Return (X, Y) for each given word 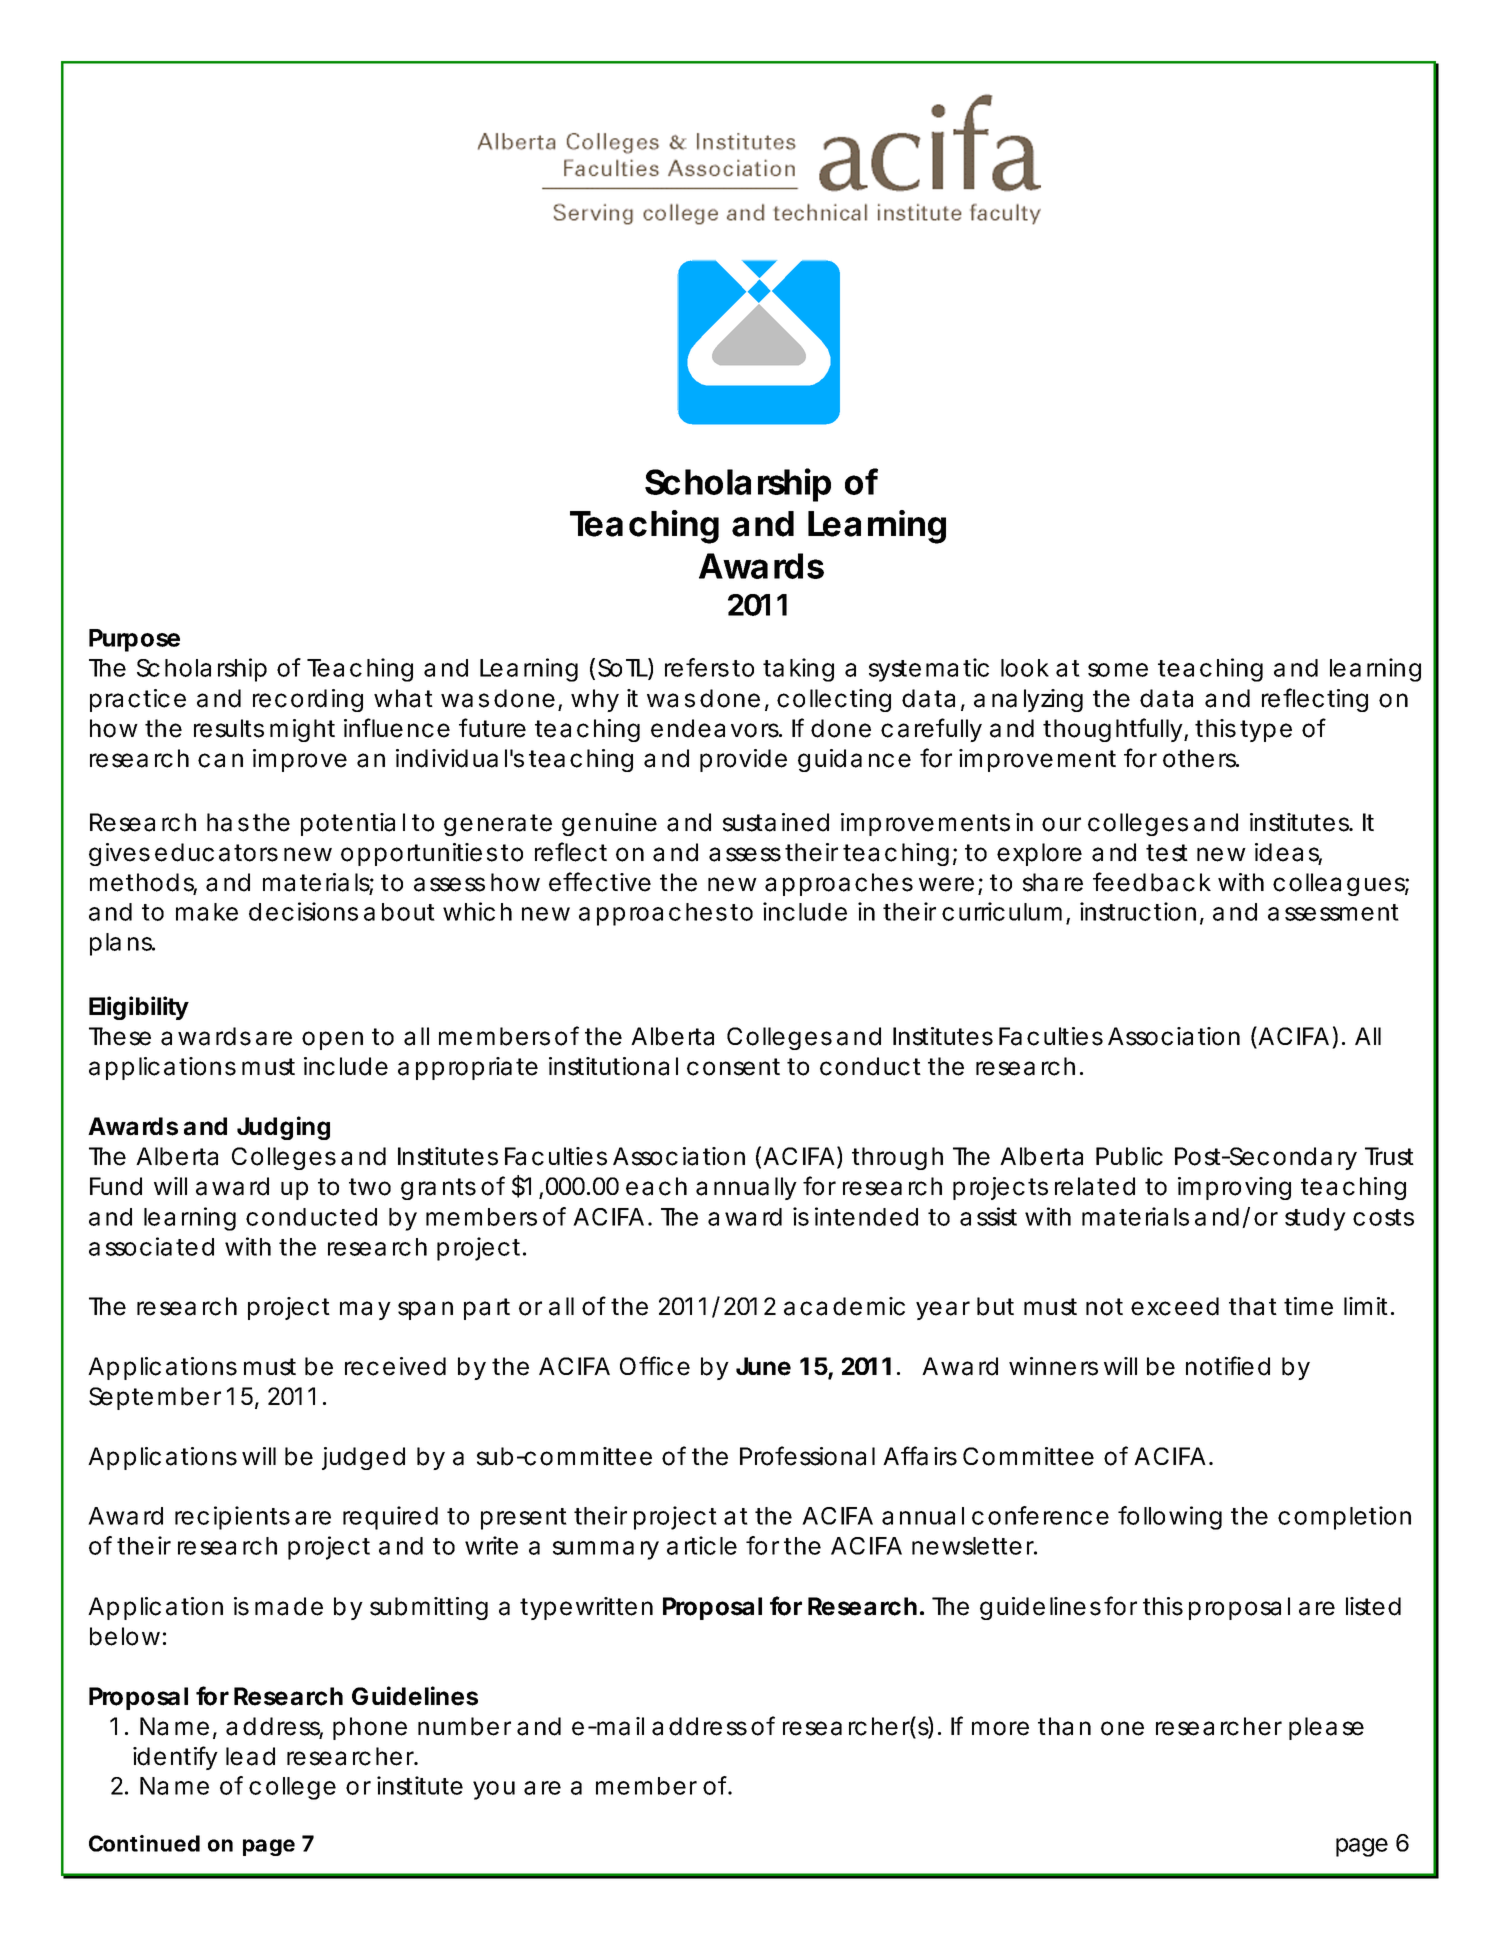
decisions (303, 911)
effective (600, 882)
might (302, 730)
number (464, 1726)
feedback (1152, 882)
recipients (232, 1518)
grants (438, 1189)
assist (988, 1216)
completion (1344, 1518)
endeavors (715, 728)
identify (175, 1758)
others (1200, 758)
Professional (807, 1456)
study (1315, 1219)
